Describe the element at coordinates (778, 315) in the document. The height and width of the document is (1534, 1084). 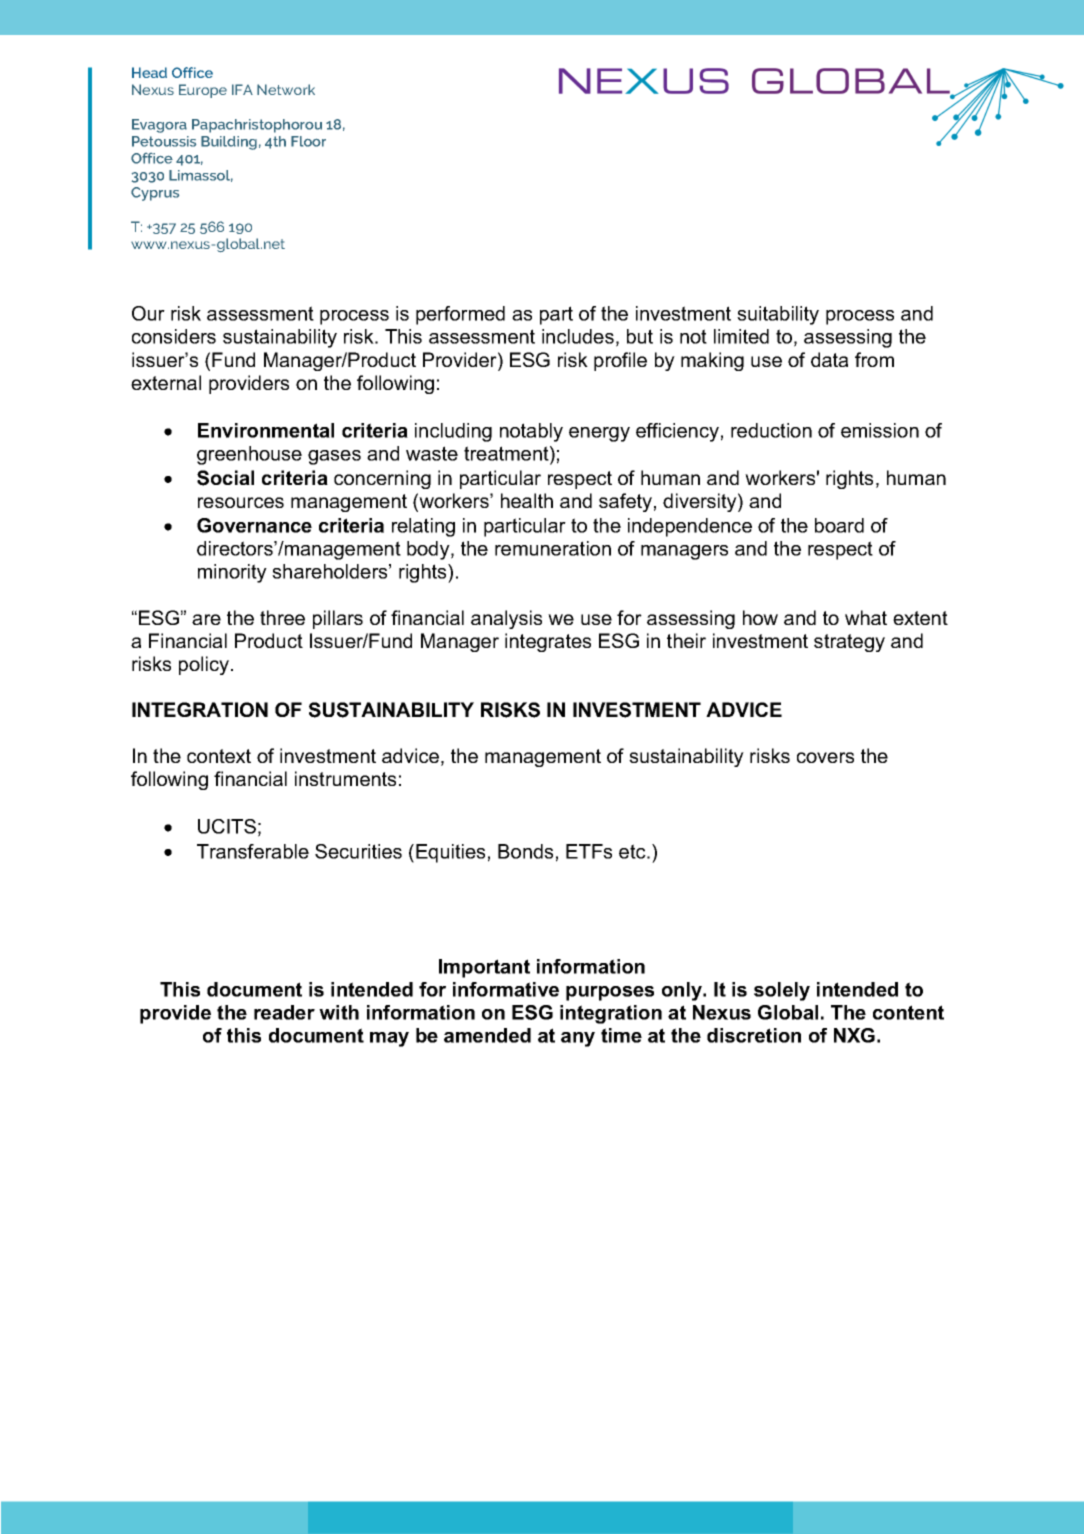
I see `suitability` at that location.
